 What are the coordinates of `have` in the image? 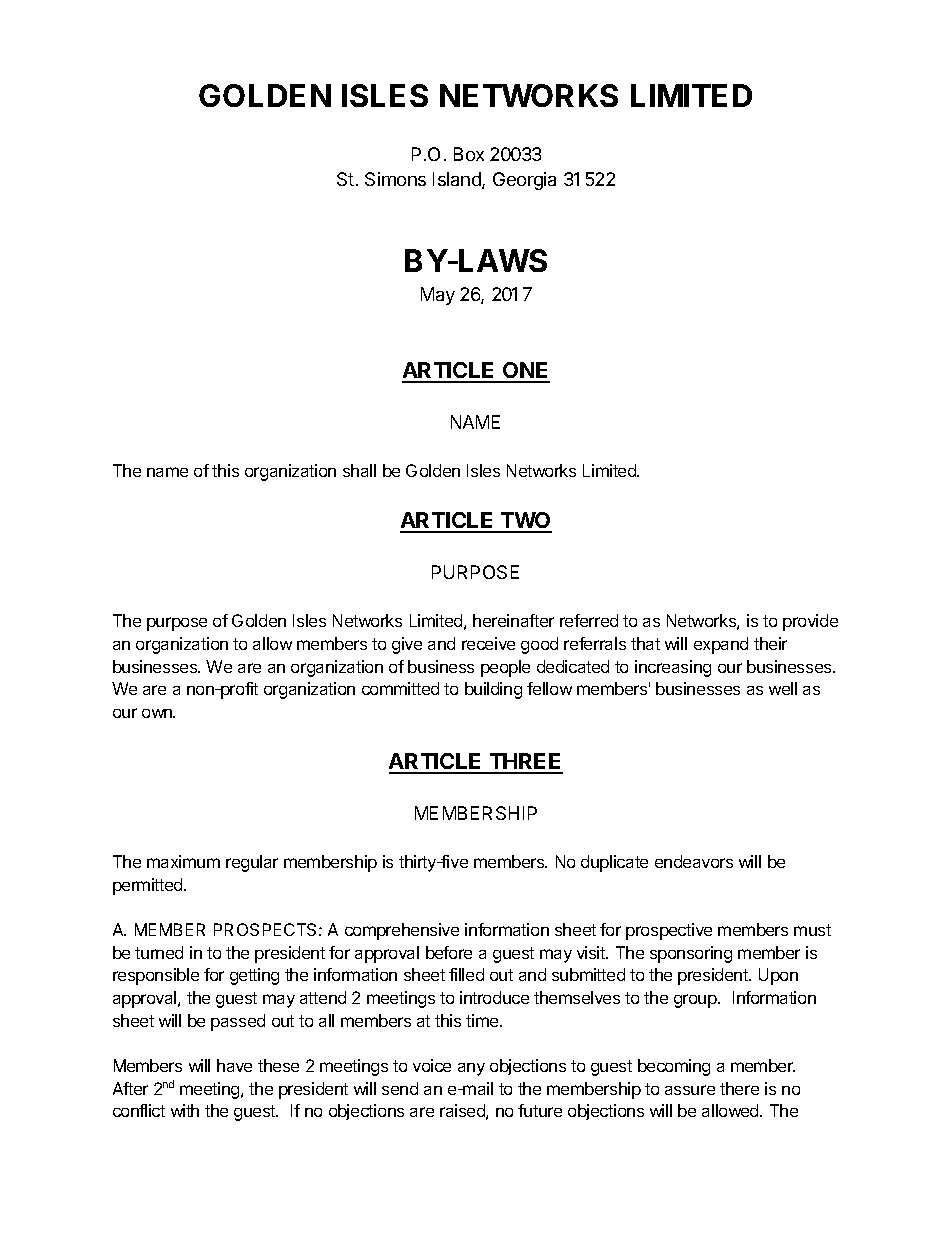 It's located at (234, 1065).
